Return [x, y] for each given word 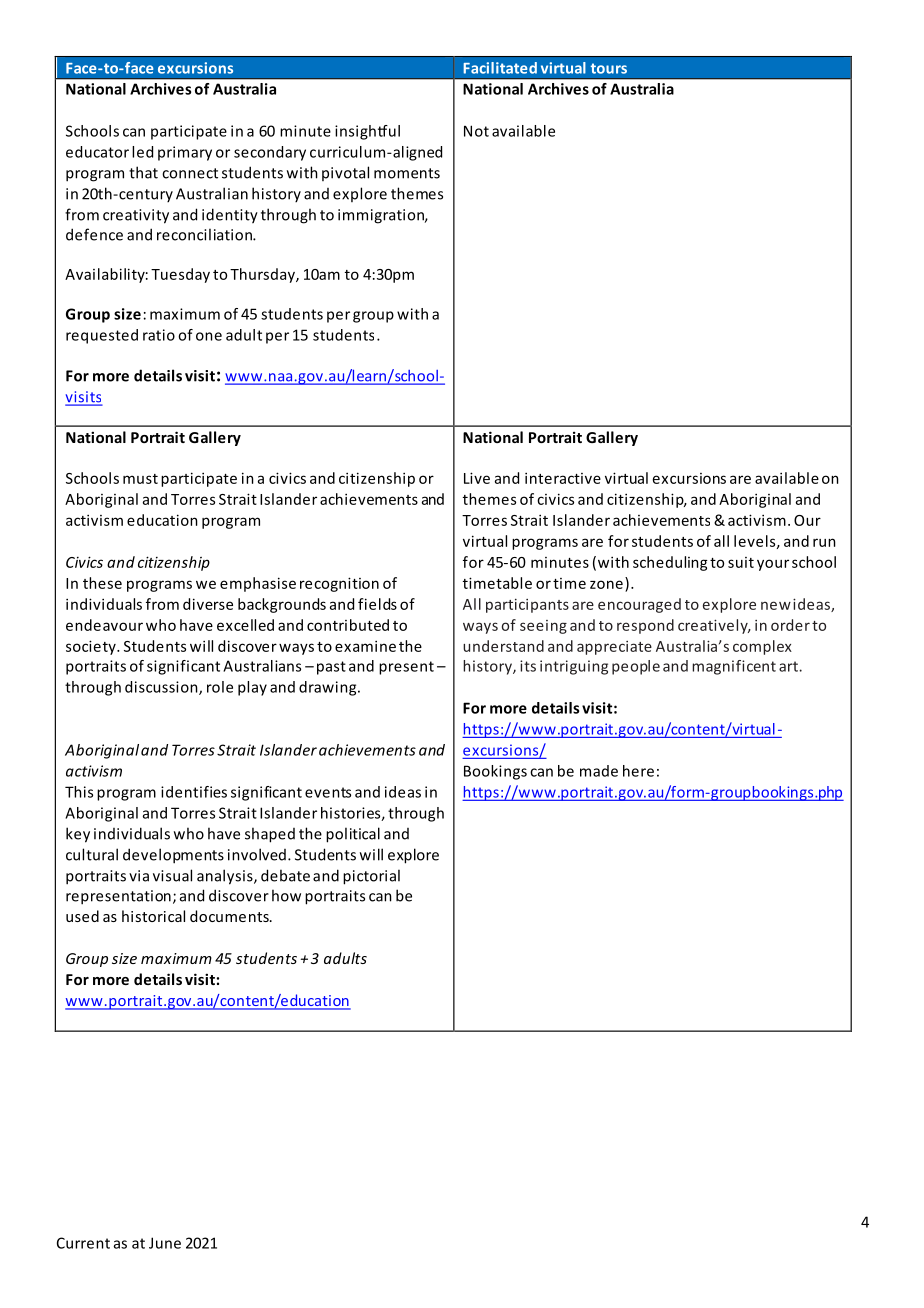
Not [476, 131]
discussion [162, 688]
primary [185, 153]
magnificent [734, 667]
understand [503, 646]
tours [609, 68]
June [165, 1243]
